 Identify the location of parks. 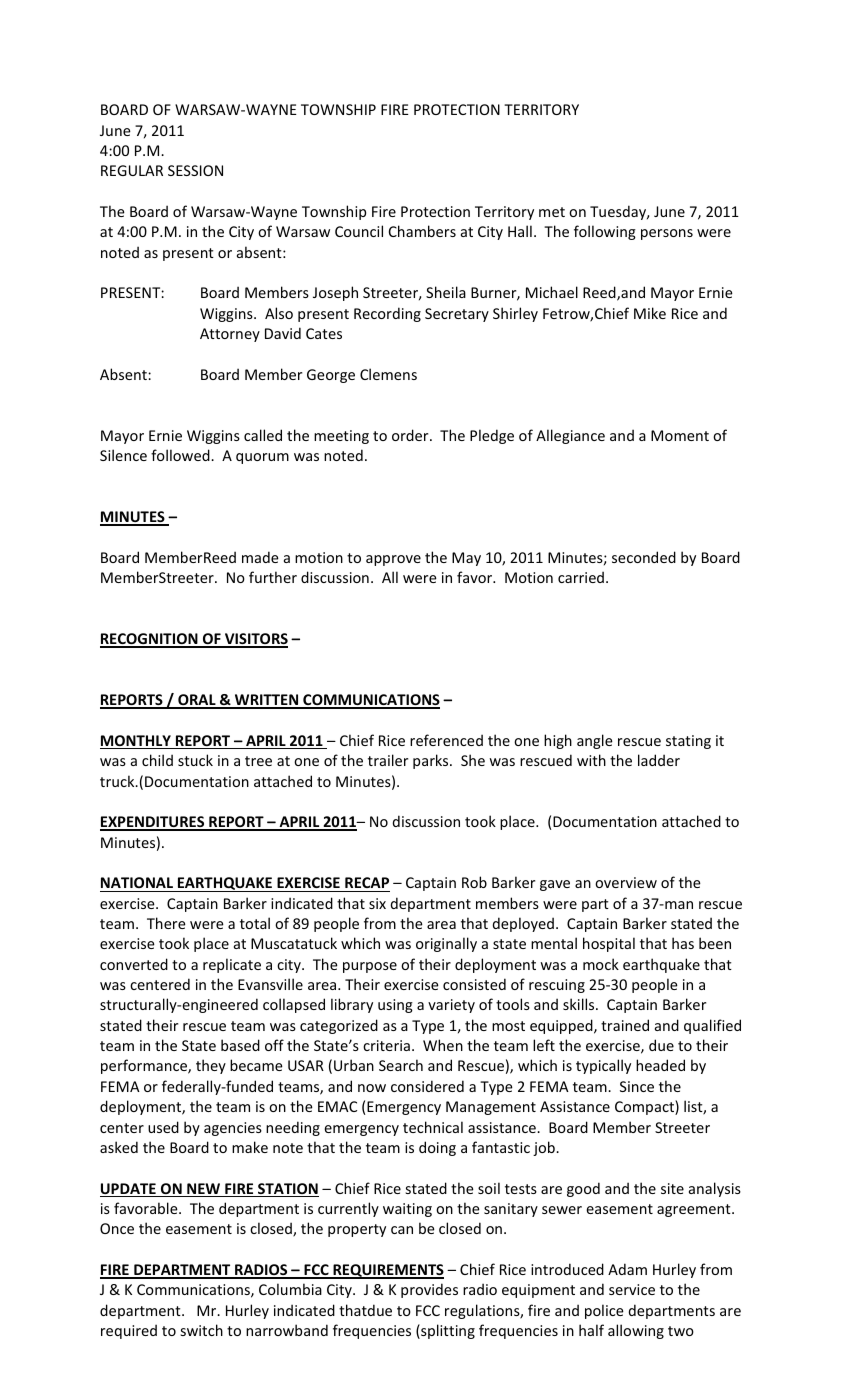
(432, 761).
